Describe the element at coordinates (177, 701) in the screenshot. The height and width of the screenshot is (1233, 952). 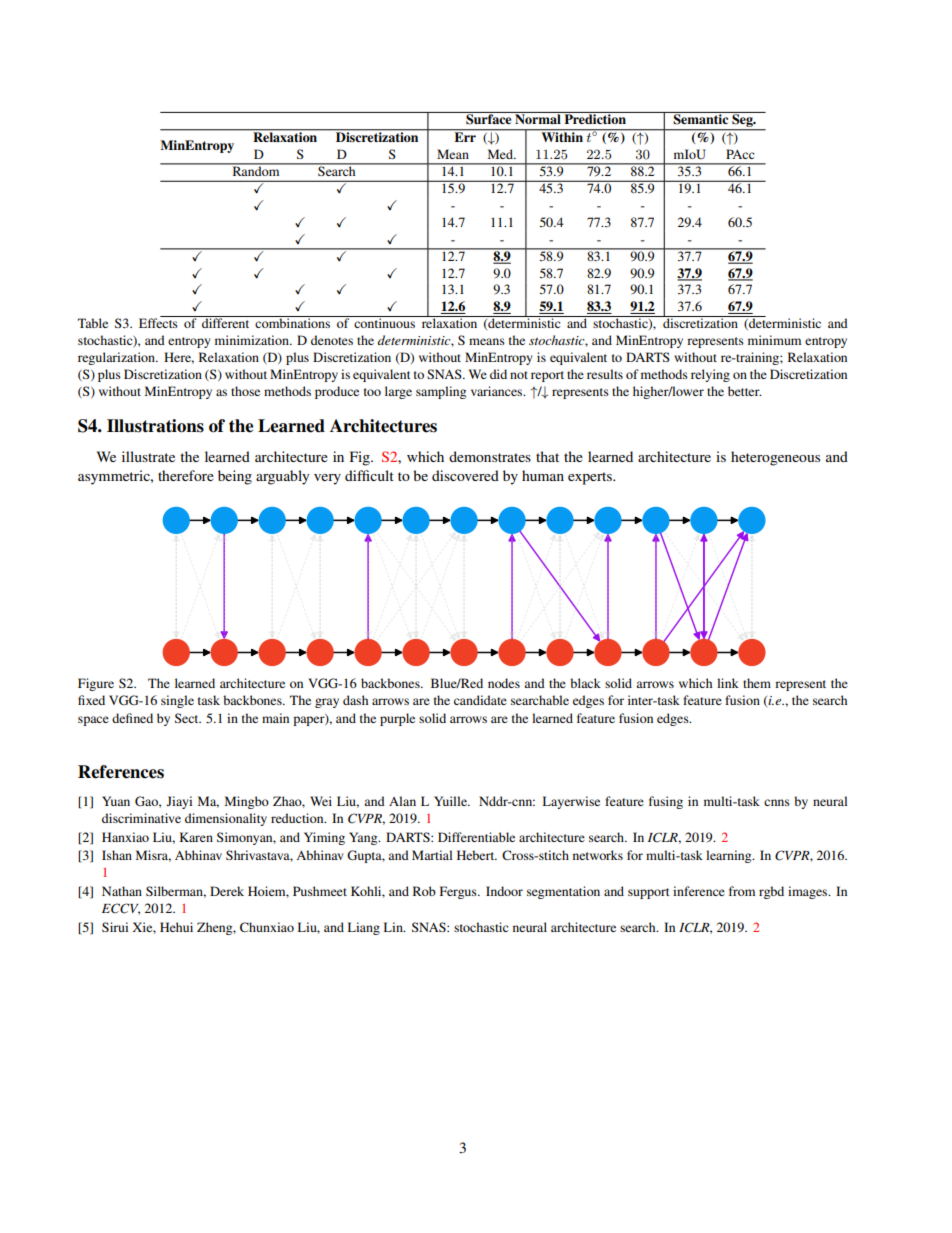
I see `single` at that location.
